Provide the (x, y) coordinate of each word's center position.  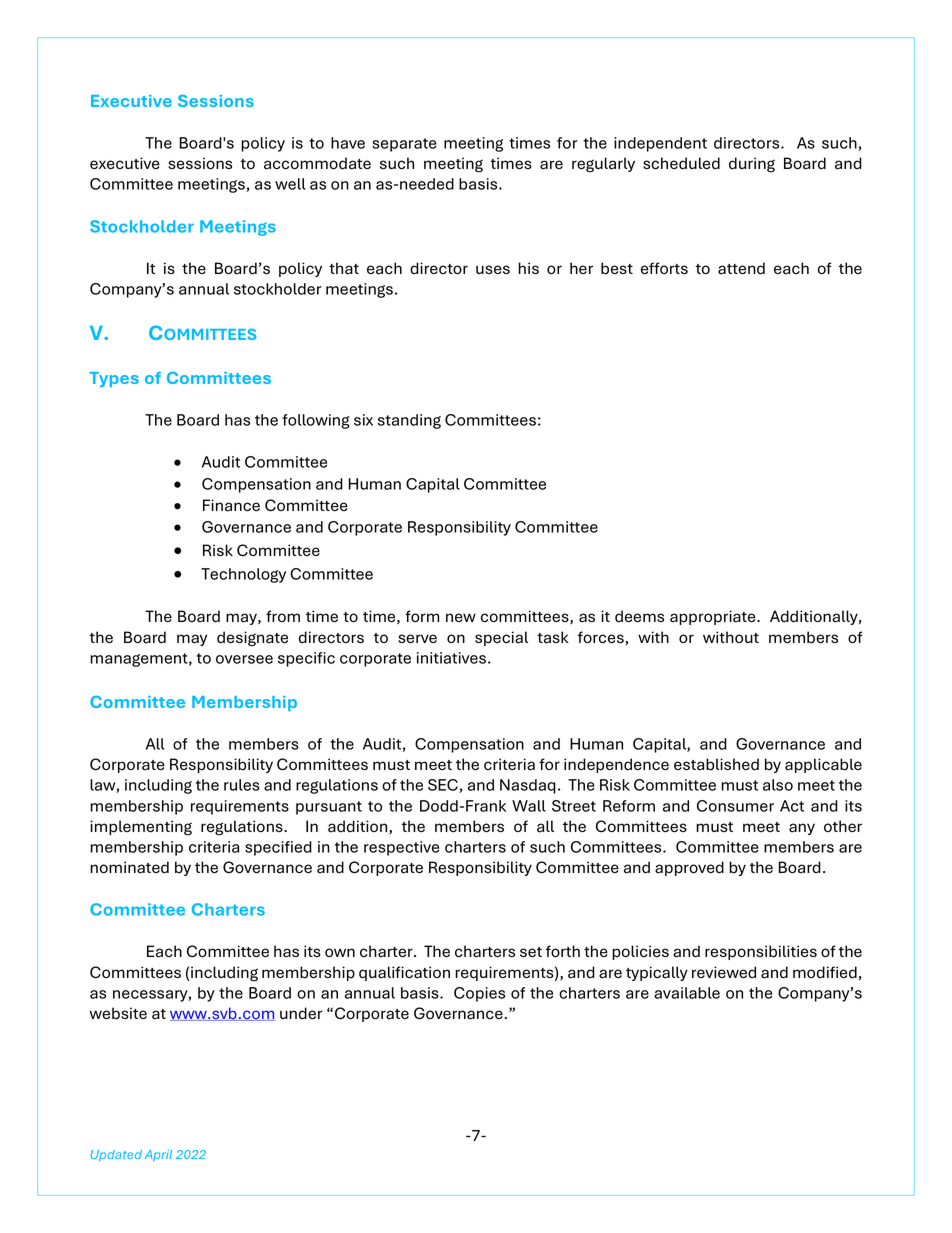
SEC (443, 785)
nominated (129, 867)
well (290, 184)
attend (741, 268)
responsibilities (761, 952)
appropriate (714, 617)
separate (404, 145)
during (752, 165)
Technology (243, 575)
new (461, 617)
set (531, 952)
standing (409, 421)
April (158, 1155)
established (716, 764)
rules (242, 785)
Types (114, 379)
